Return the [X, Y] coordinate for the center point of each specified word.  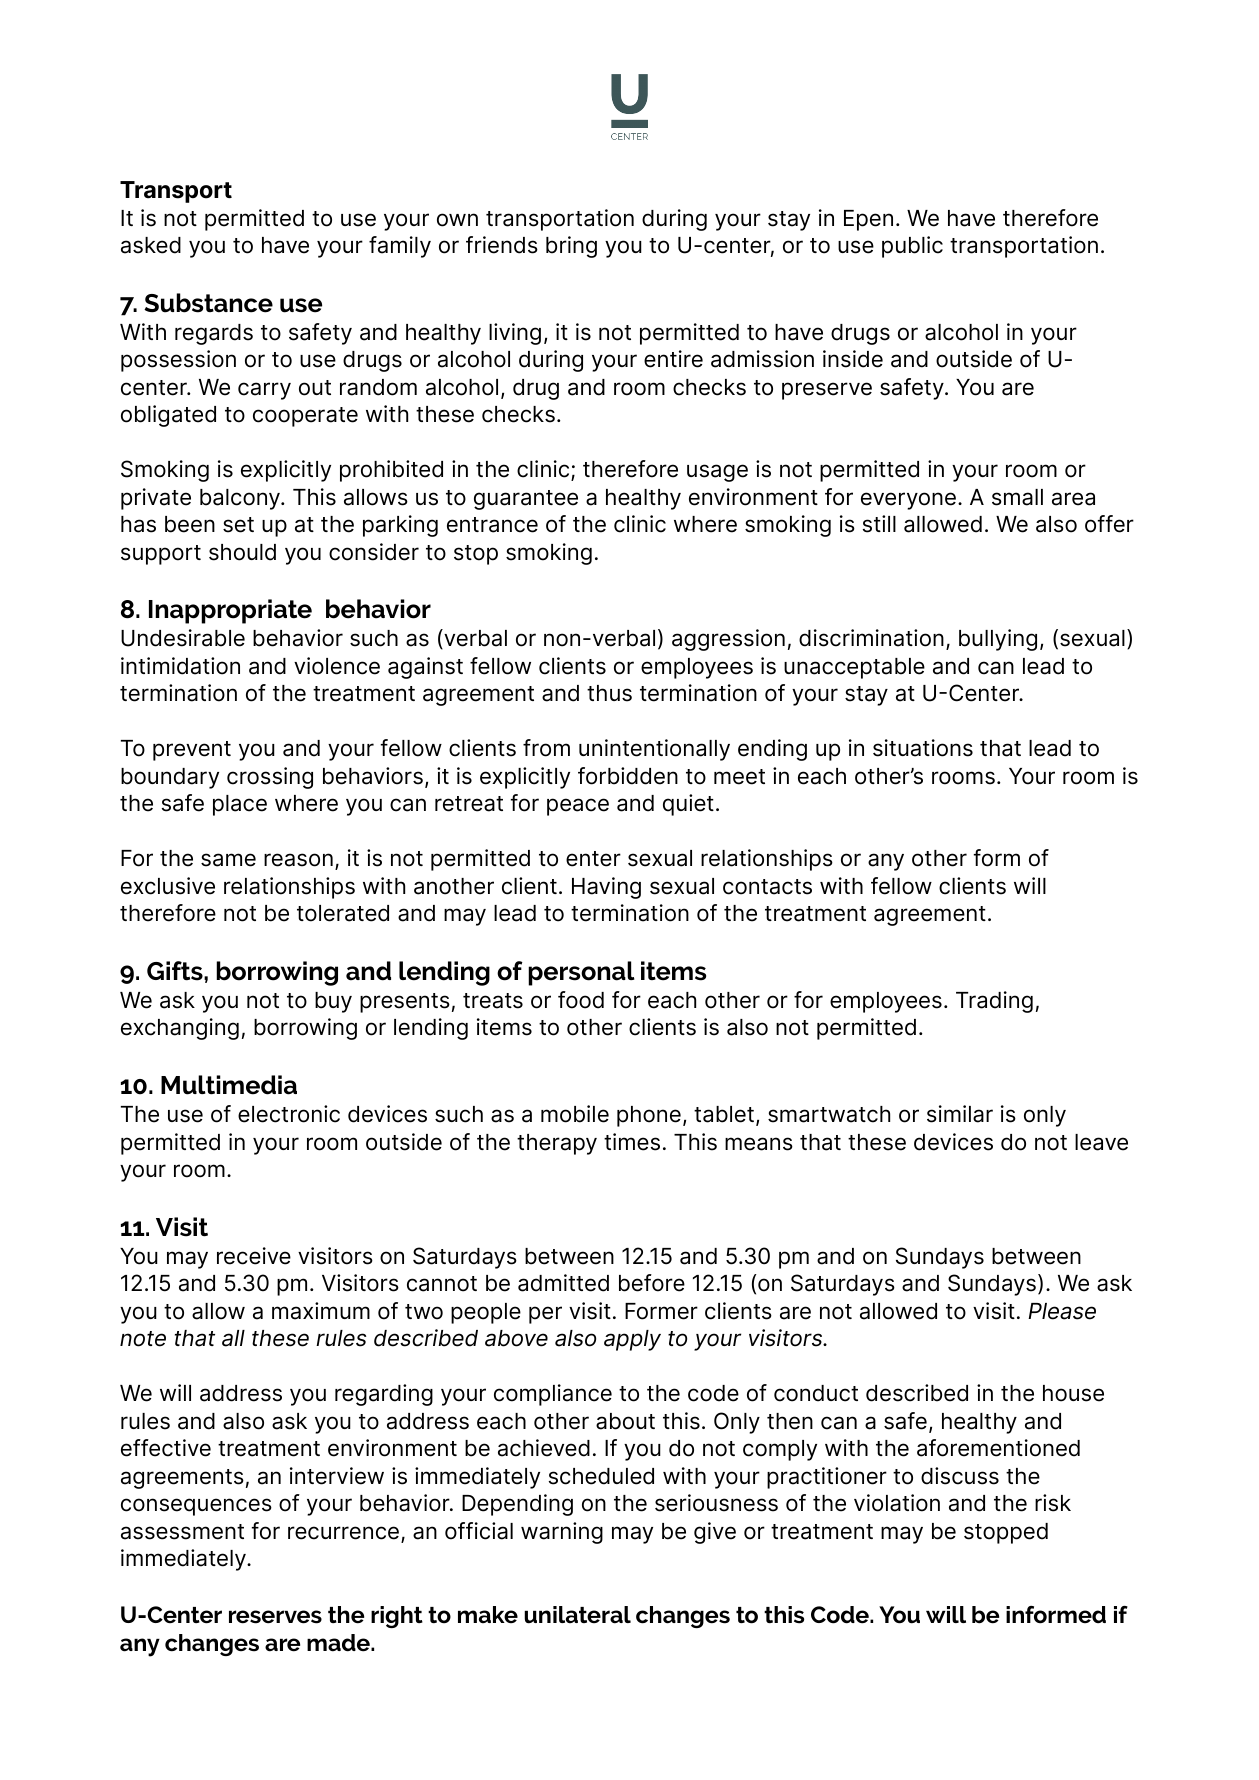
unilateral [577, 1615]
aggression [728, 640]
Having [606, 888]
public [912, 247]
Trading [994, 1002]
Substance [208, 303]
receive [254, 1256]
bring [571, 247]
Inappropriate [230, 611]
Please [1062, 1311]
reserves [275, 1617]
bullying [998, 640]
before [652, 1283]
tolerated [343, 913]
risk [1053, 1503]
